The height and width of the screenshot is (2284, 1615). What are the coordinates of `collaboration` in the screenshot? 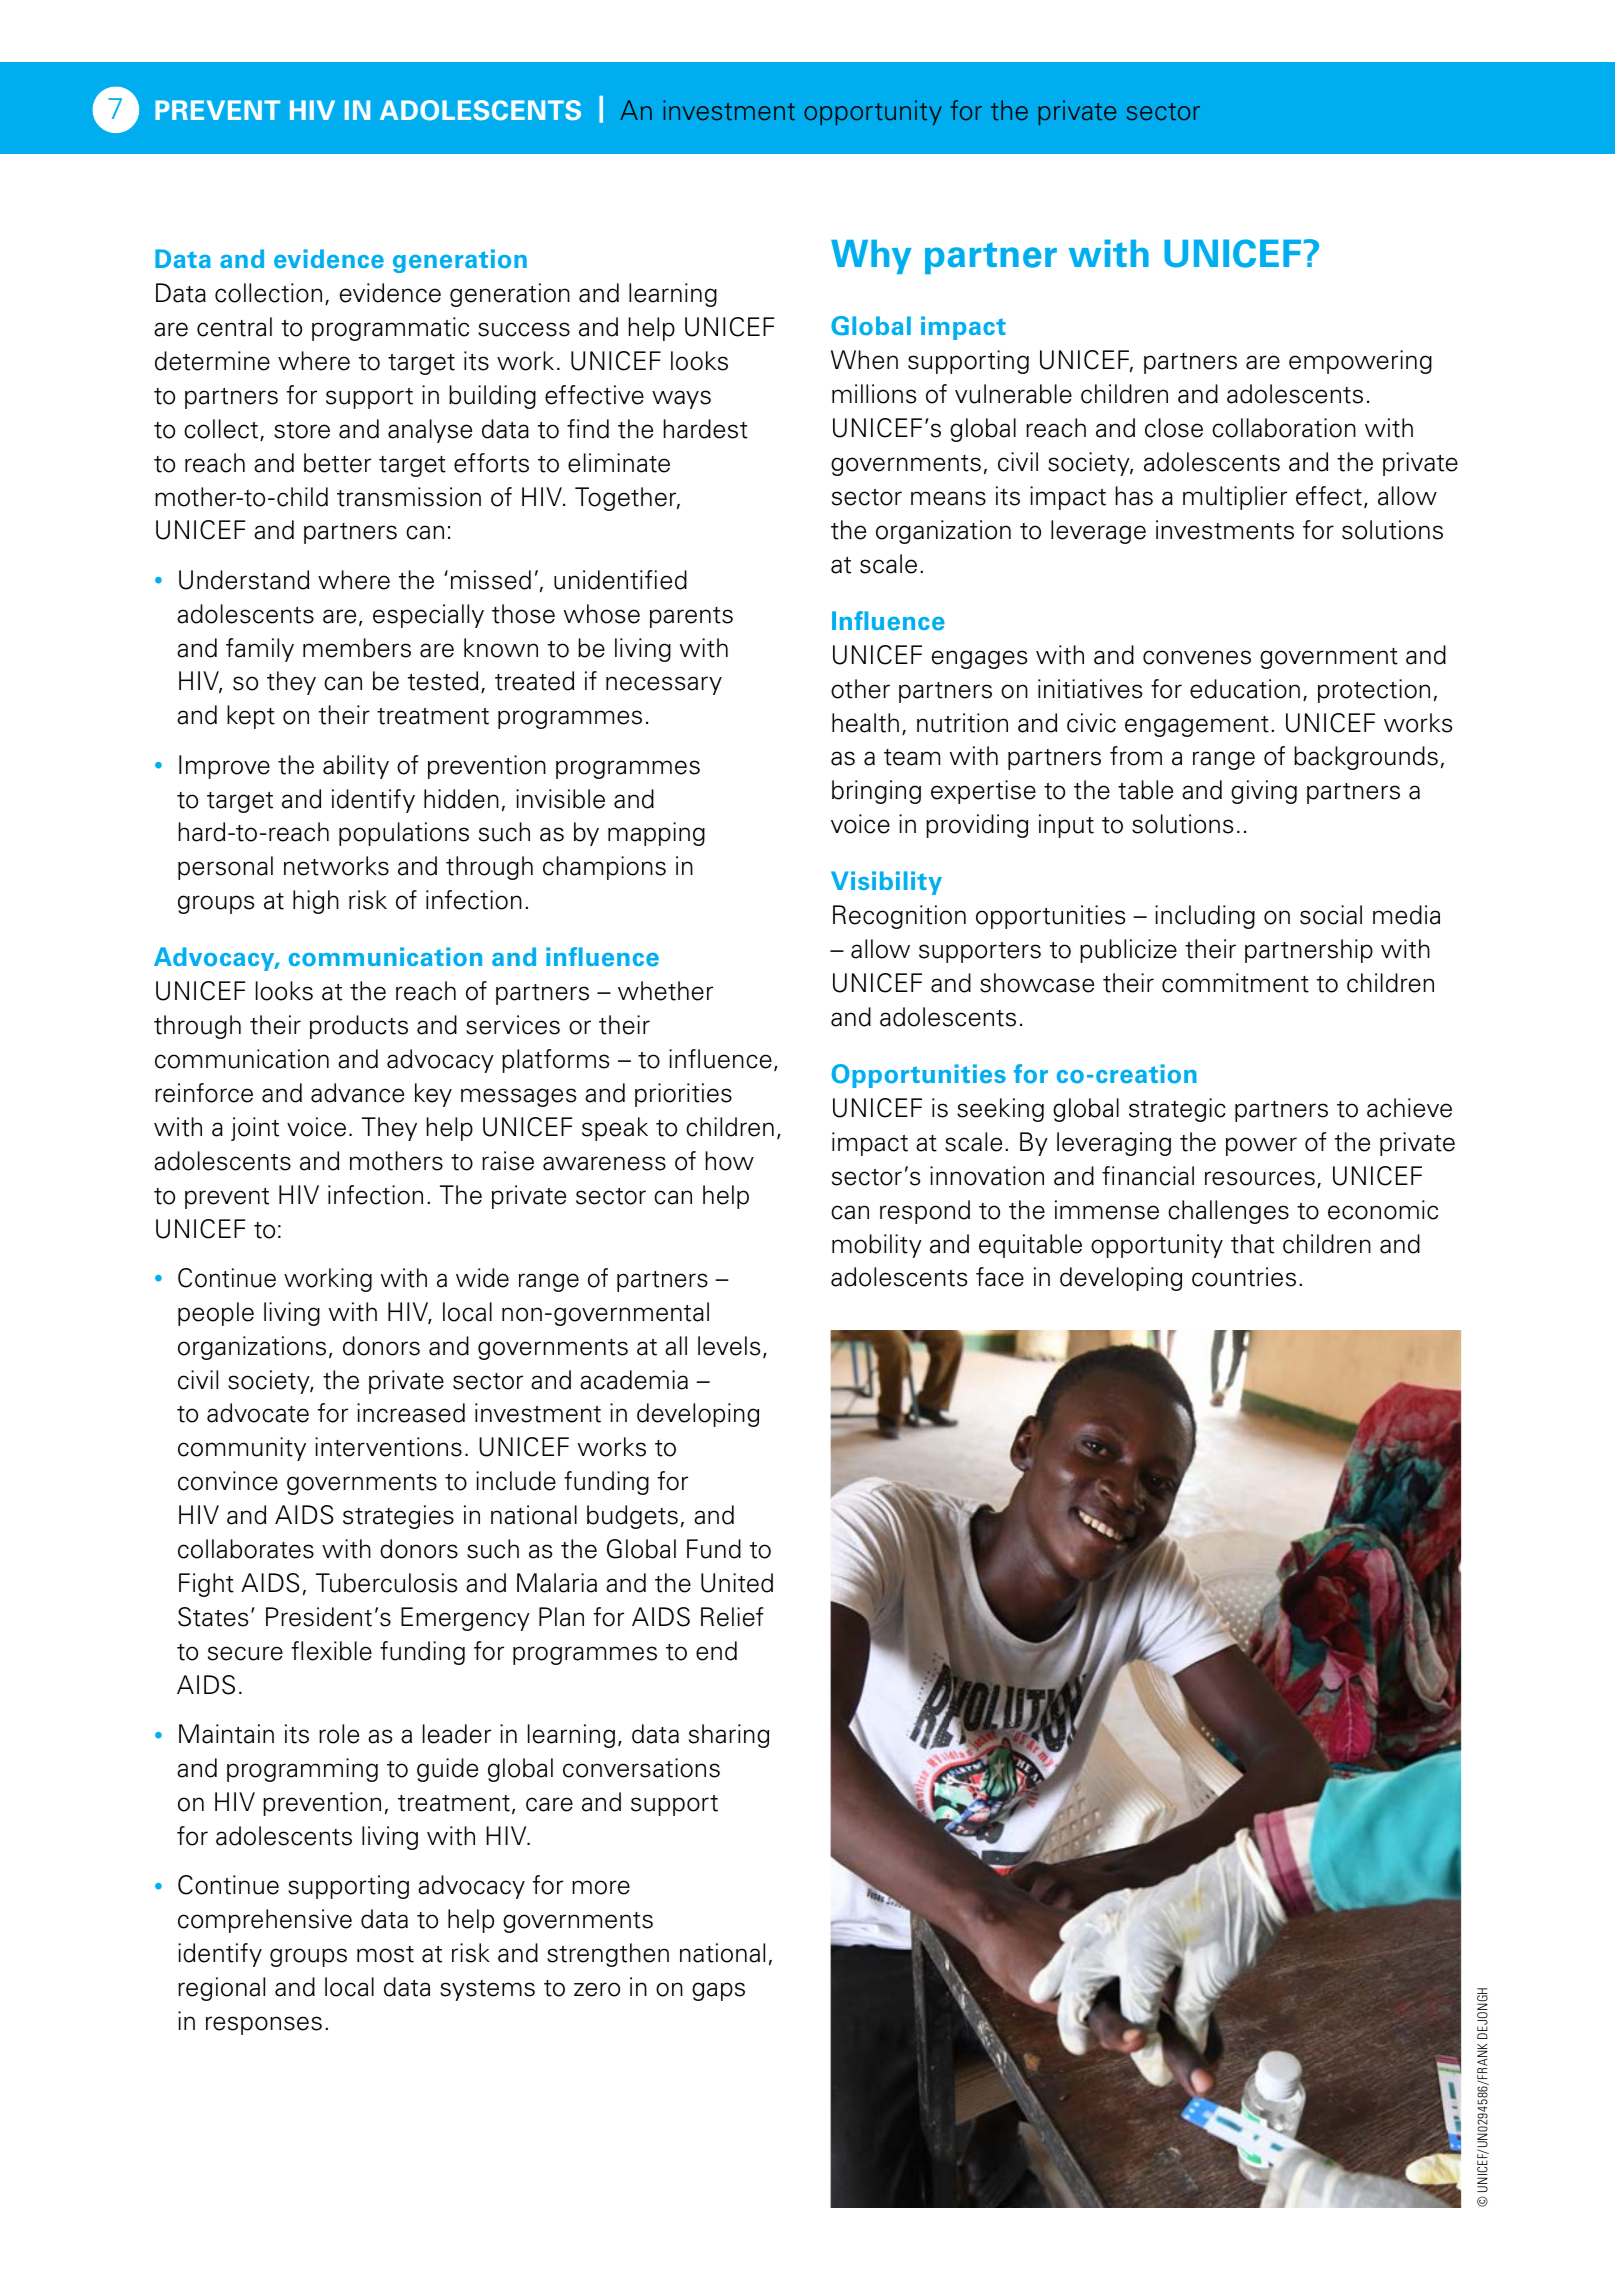 It's located at (1284, 428).
